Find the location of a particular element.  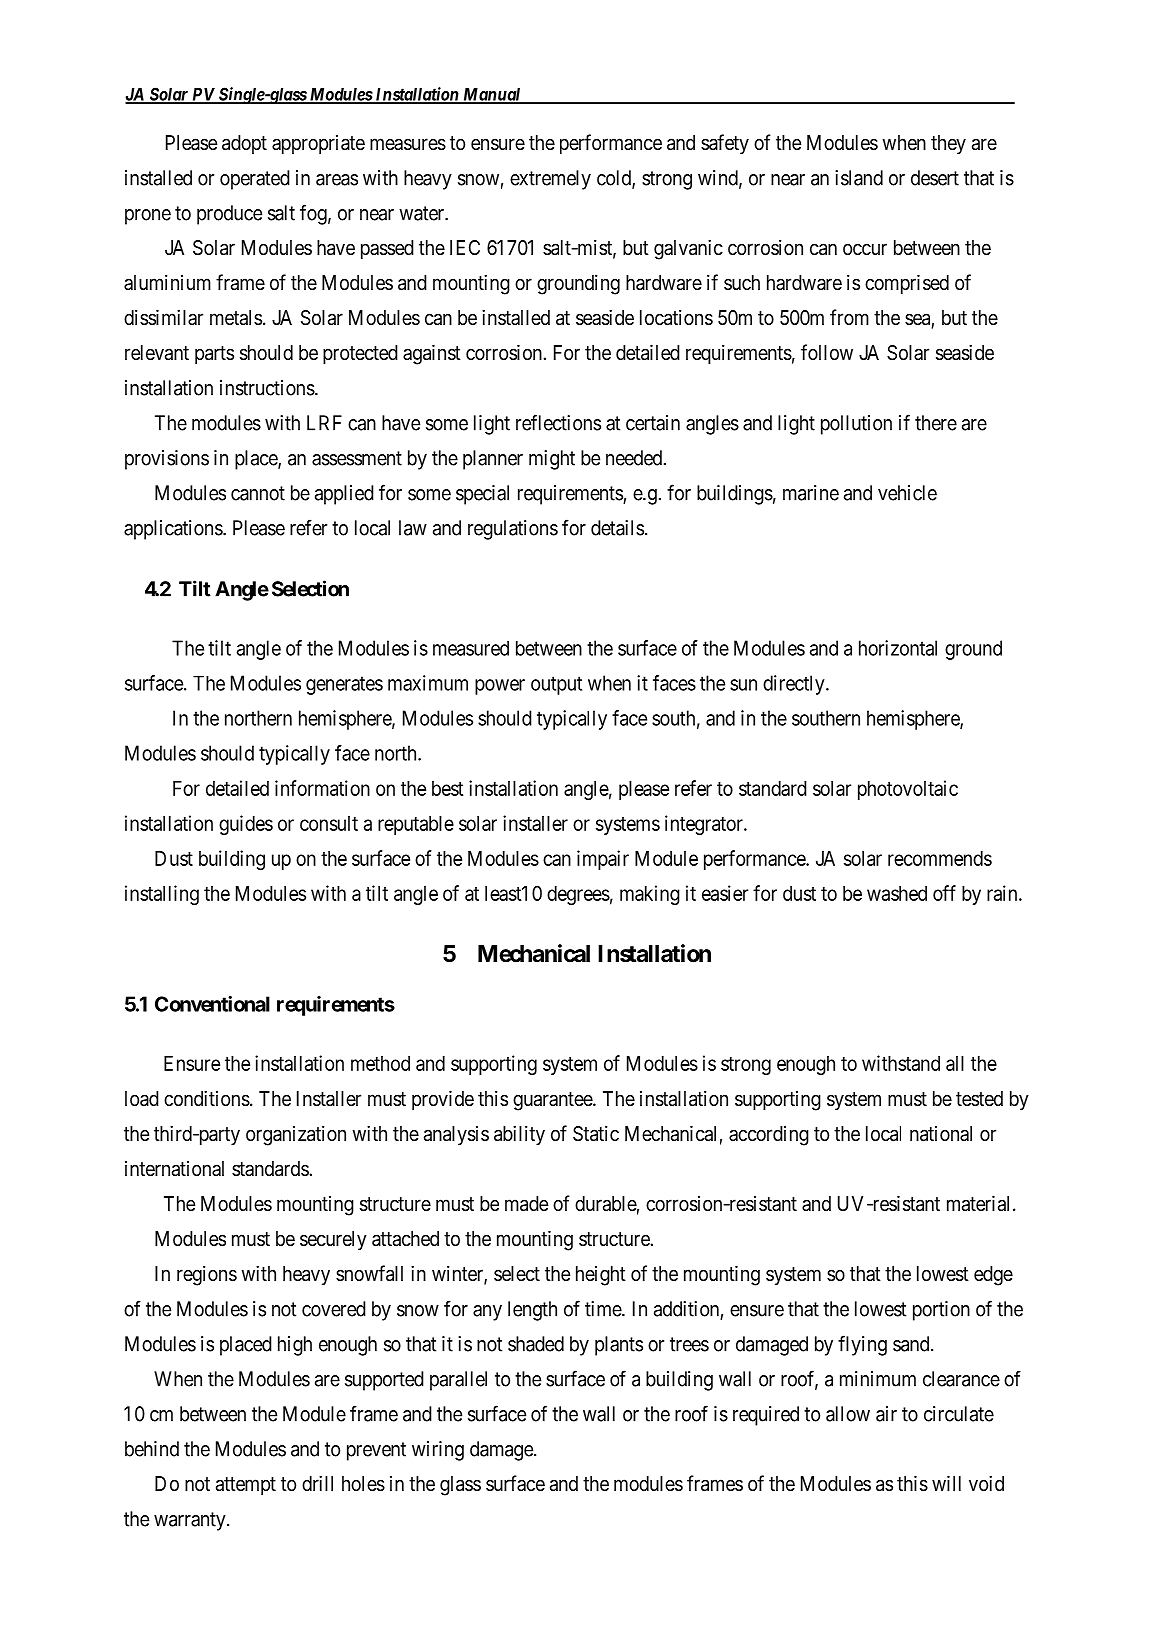

attempt is located at coordinates (246, 1486).
